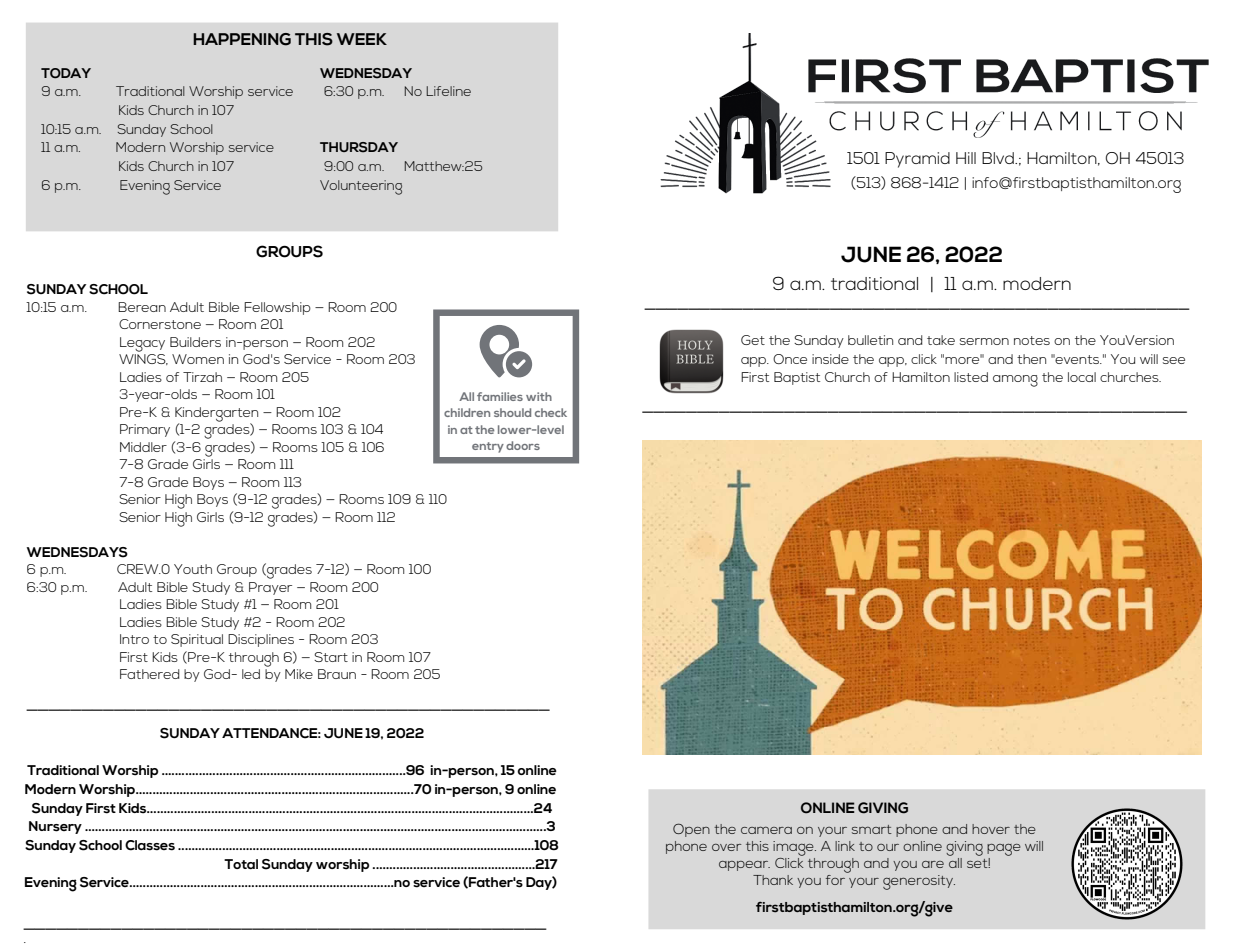  I want to click on Blvd, so click(999, 158).
